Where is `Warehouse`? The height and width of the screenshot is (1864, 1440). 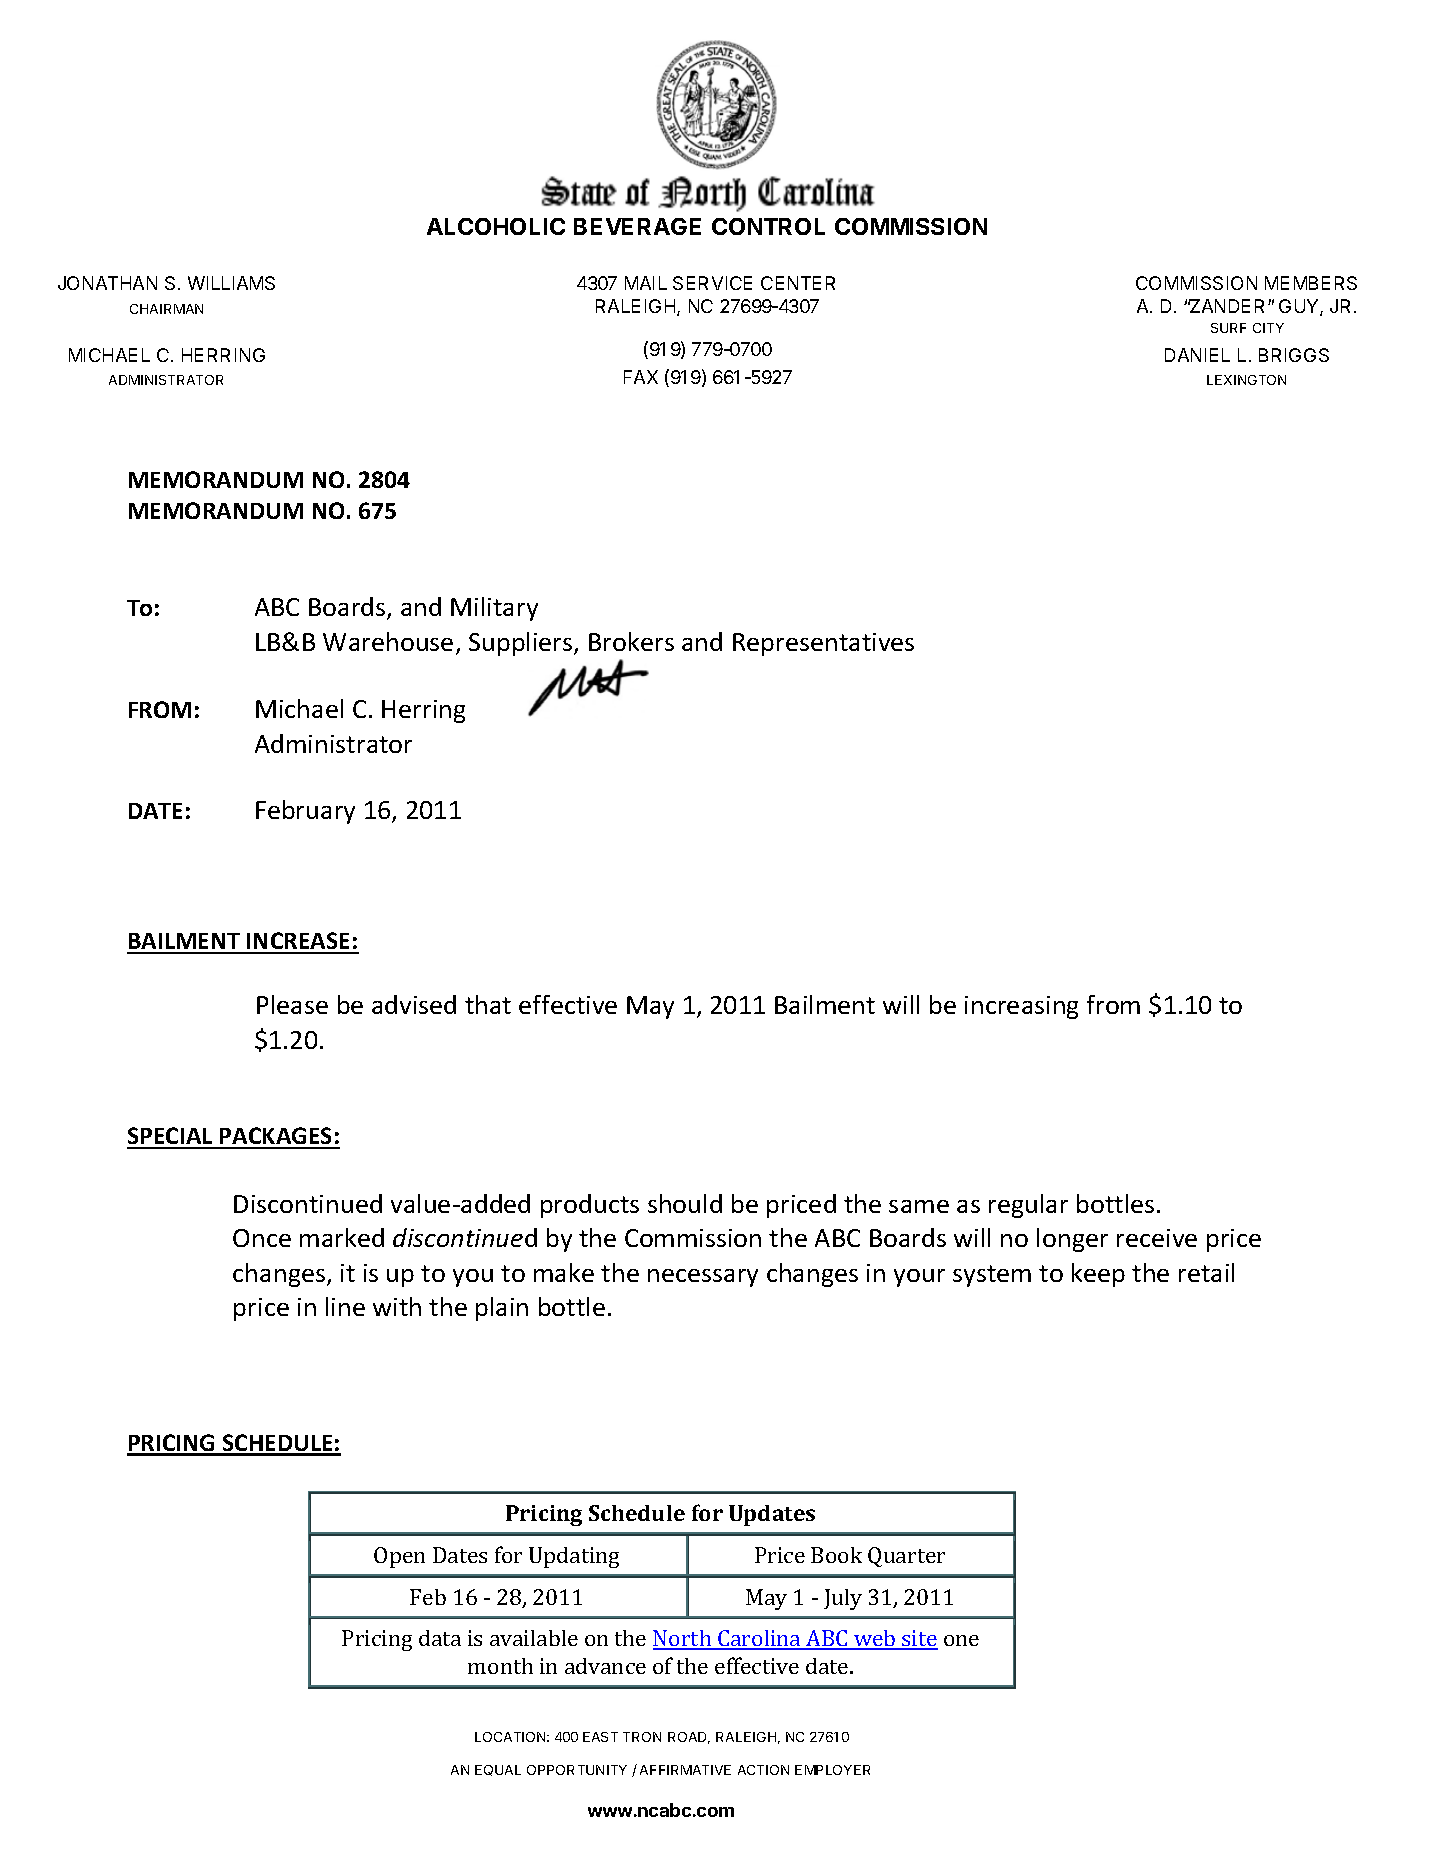
Warehouse is located at coordinates (388, 641).
